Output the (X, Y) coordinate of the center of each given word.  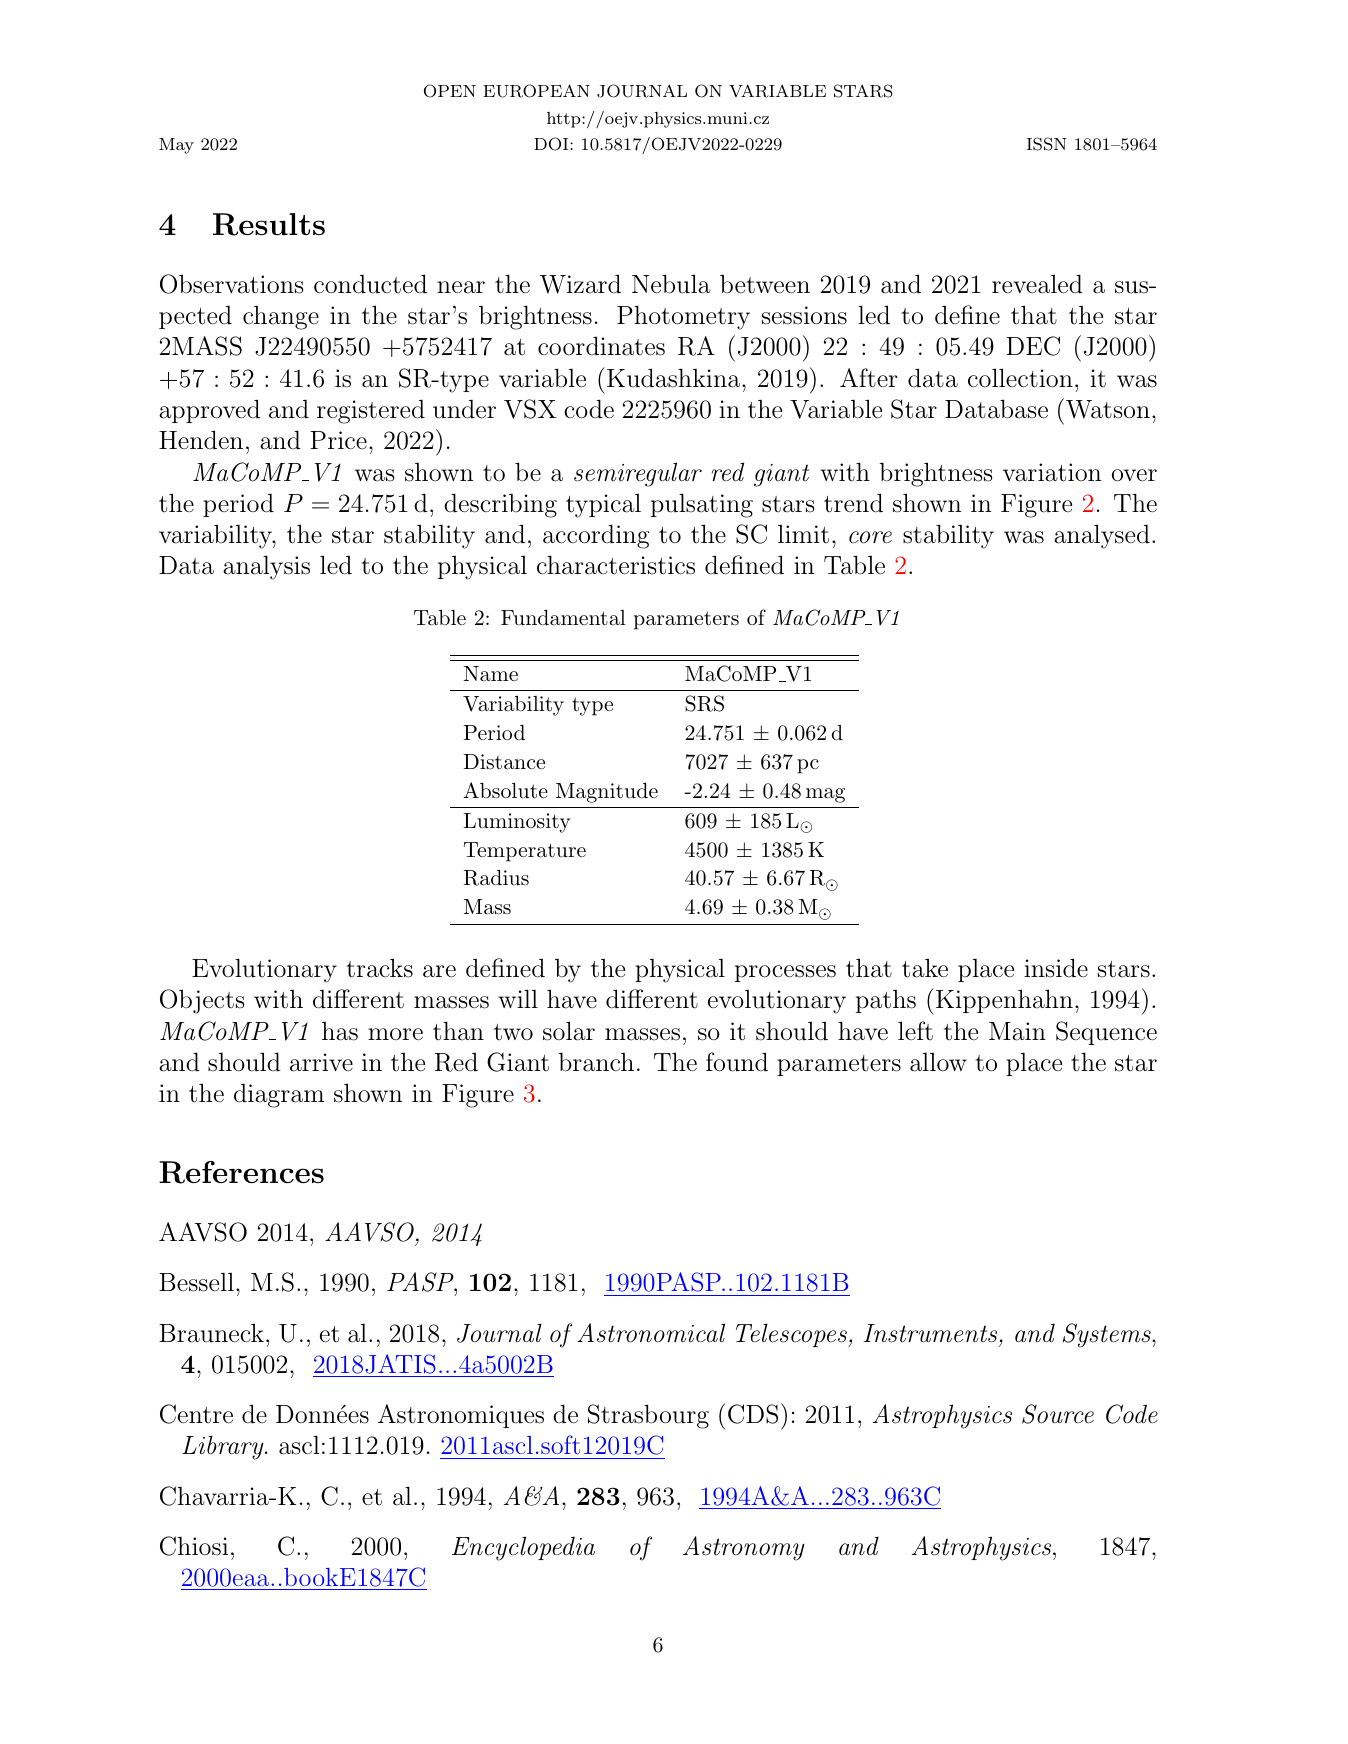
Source (1058, 1414)
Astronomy (744, 1548)
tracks (379, 968)
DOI (552, 144)
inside (1056, 968)
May (176, 146)
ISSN (1047, 144)
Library (224, 1447)
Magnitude (607, 793)
